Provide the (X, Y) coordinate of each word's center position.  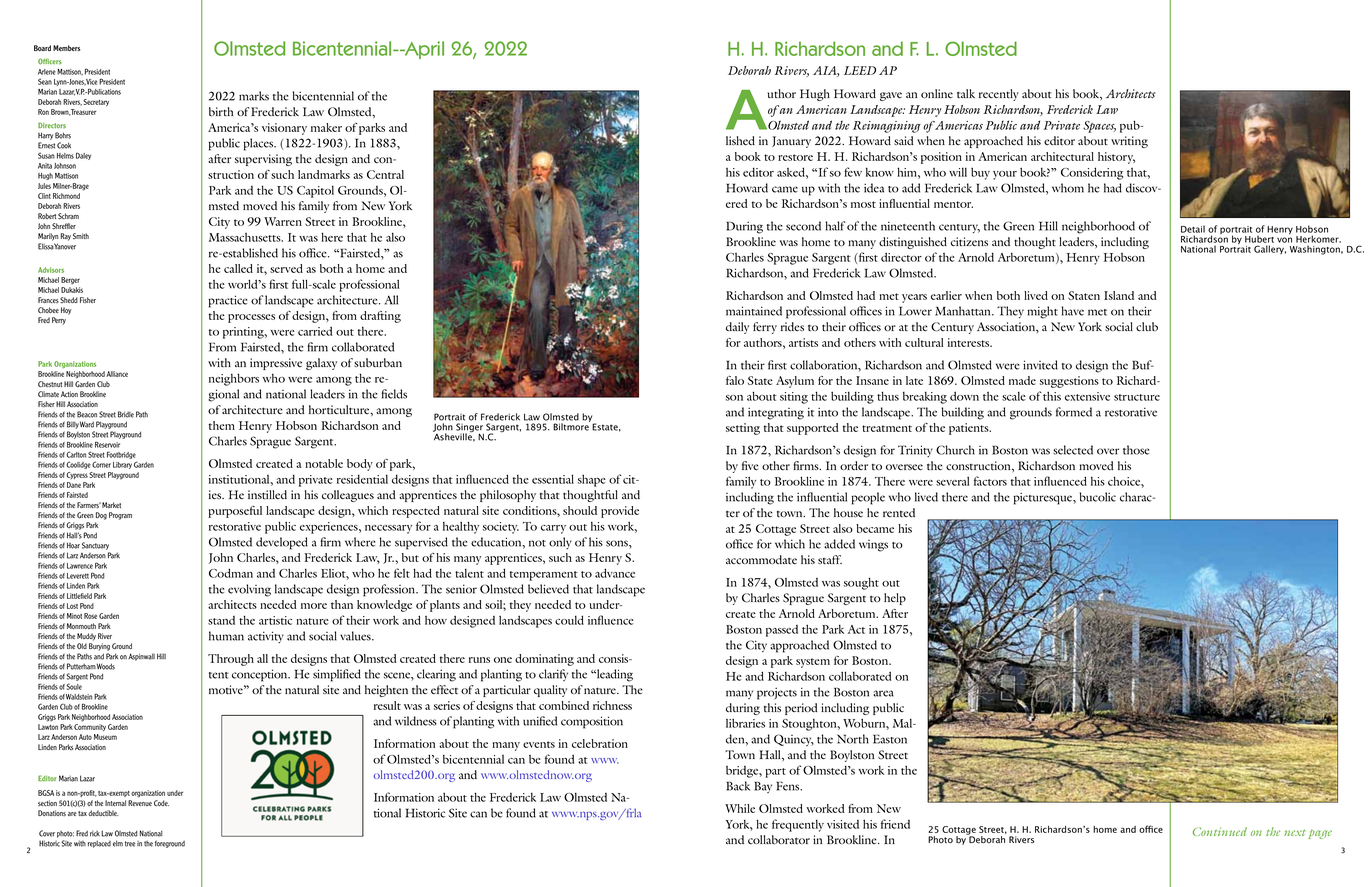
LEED (860, 70)
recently (999, 95)
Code (161, 803)
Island (1119, 295)
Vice (91, 82)
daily (737, 328)
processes (251, 318)
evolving (249, 590)
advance (615, 573)
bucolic (1097, 497)
